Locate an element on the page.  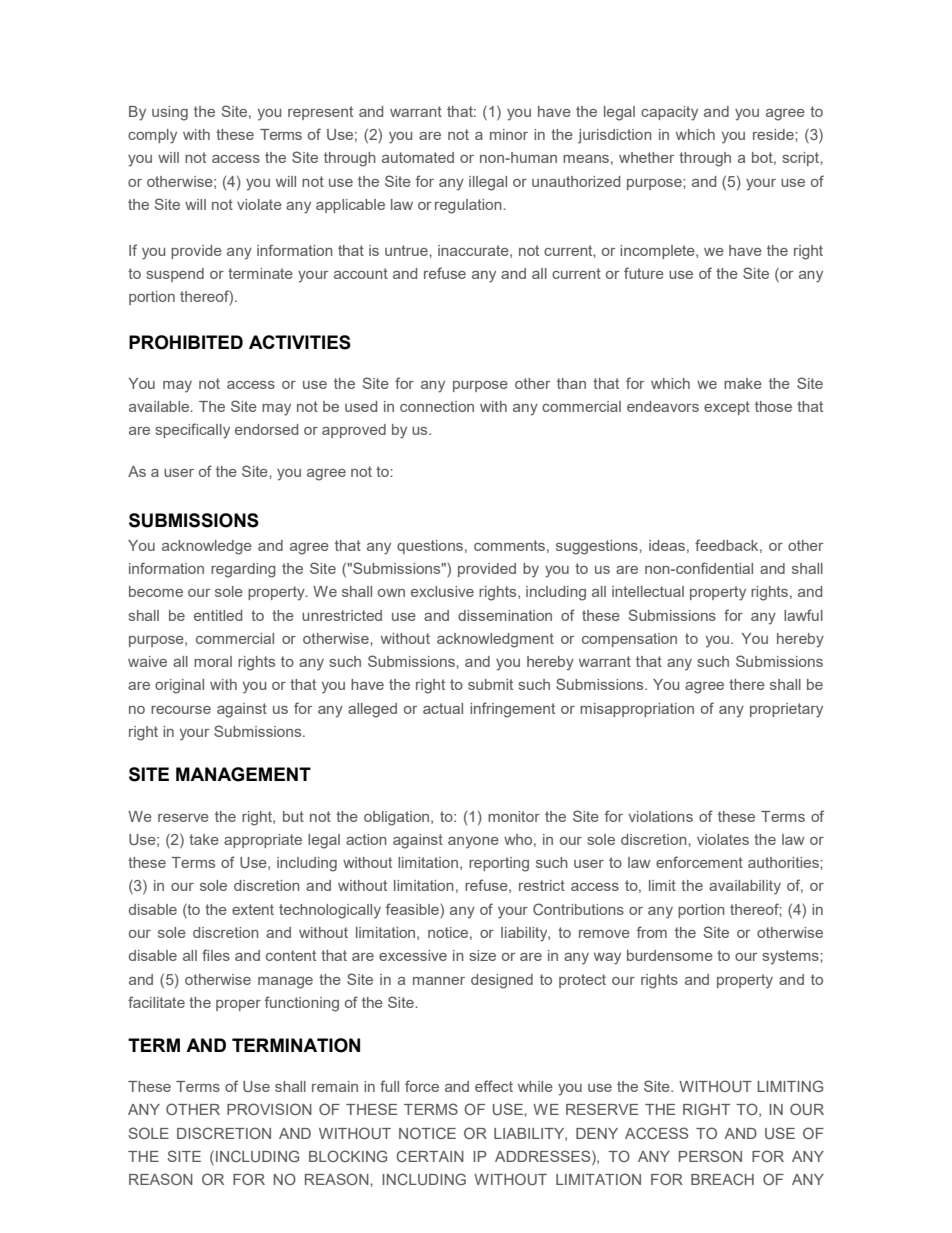
PERSON is located at coordinates (710, 1156).
